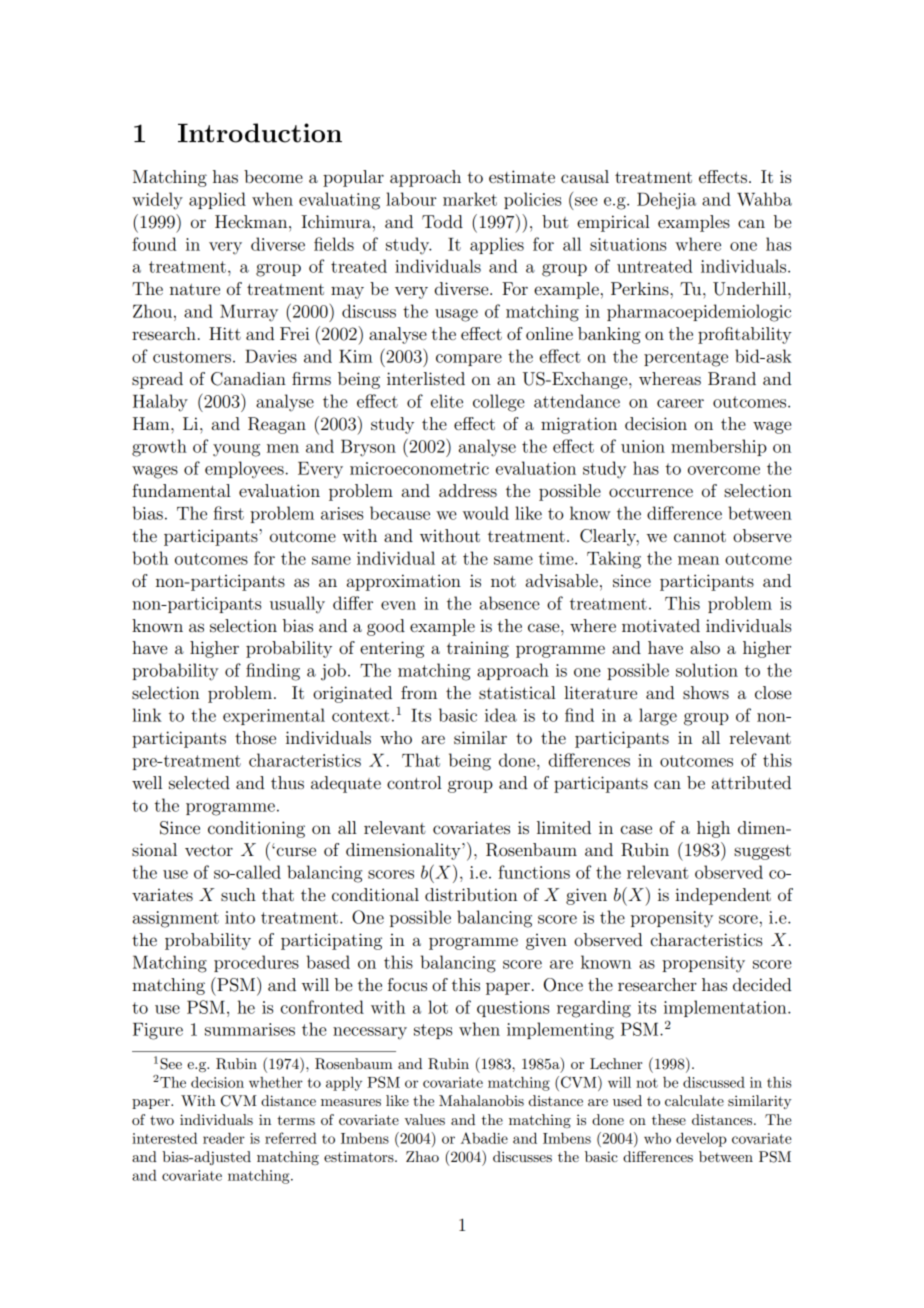 The height and width of the screenshot is (1308, 924). Describe the element at coordinates (478, 649) in the screenshot. I see `training` at that location.
